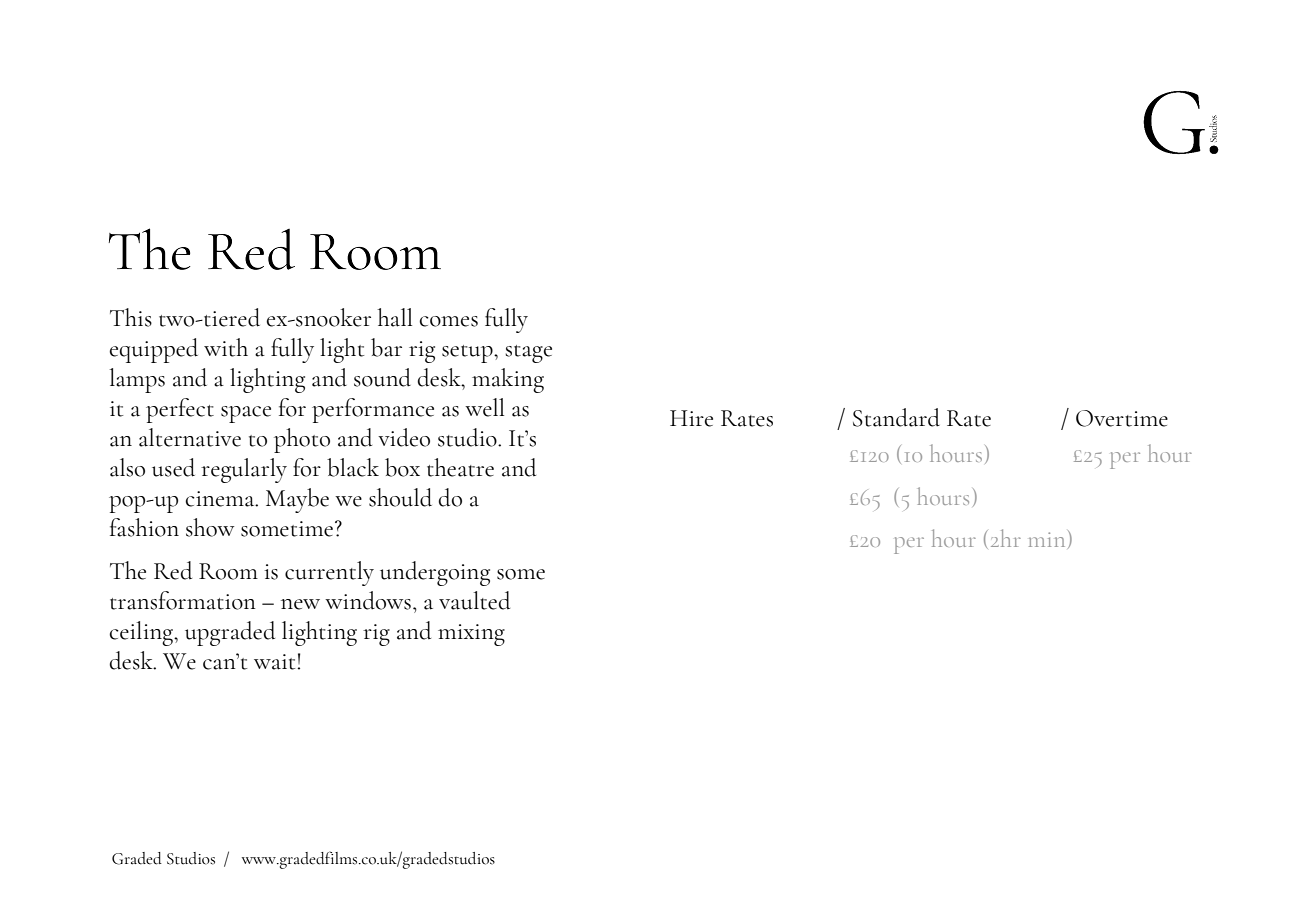 This document has width=1308, height=924. What do you see at coordinates (691, 418) in the document?
I see `Hire` at bounding box center [691, 418].
